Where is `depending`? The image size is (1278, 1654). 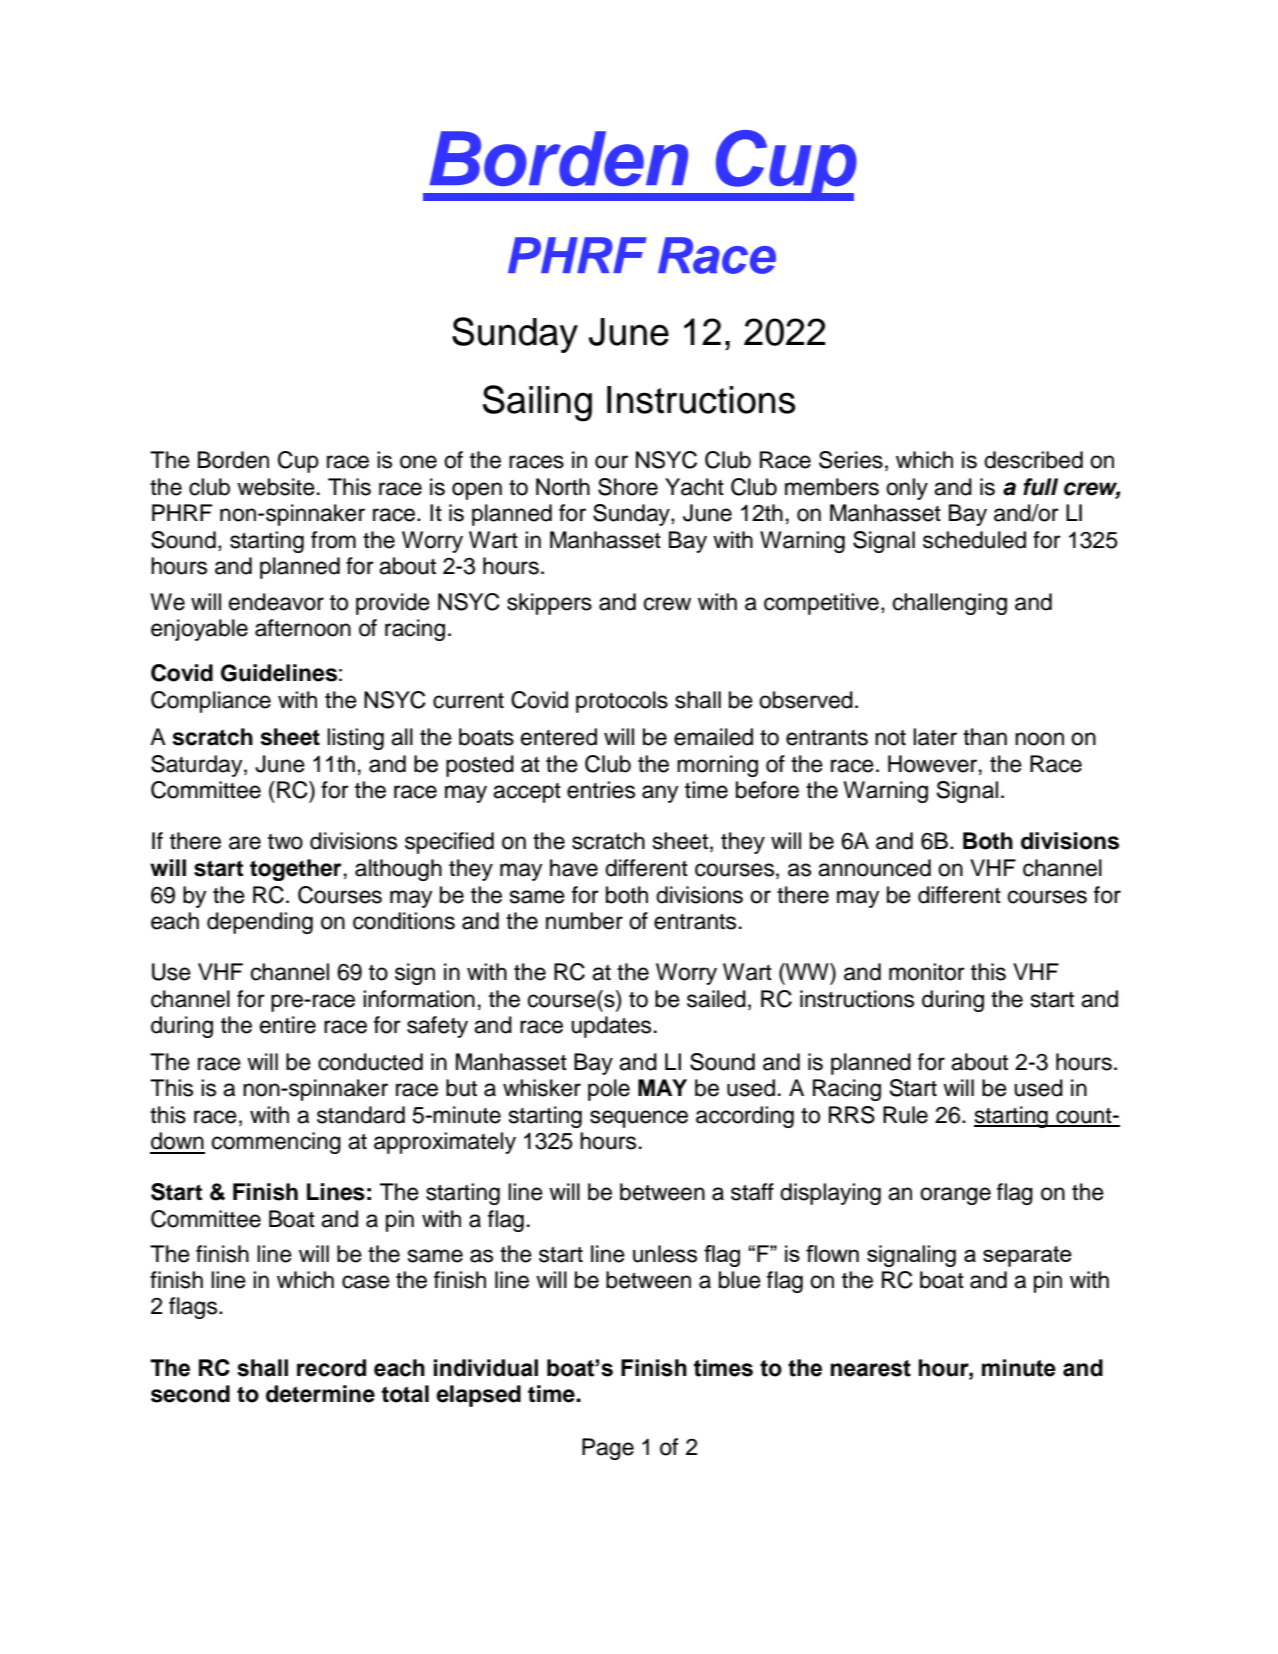
depending is located at coordinates (260, 923).
